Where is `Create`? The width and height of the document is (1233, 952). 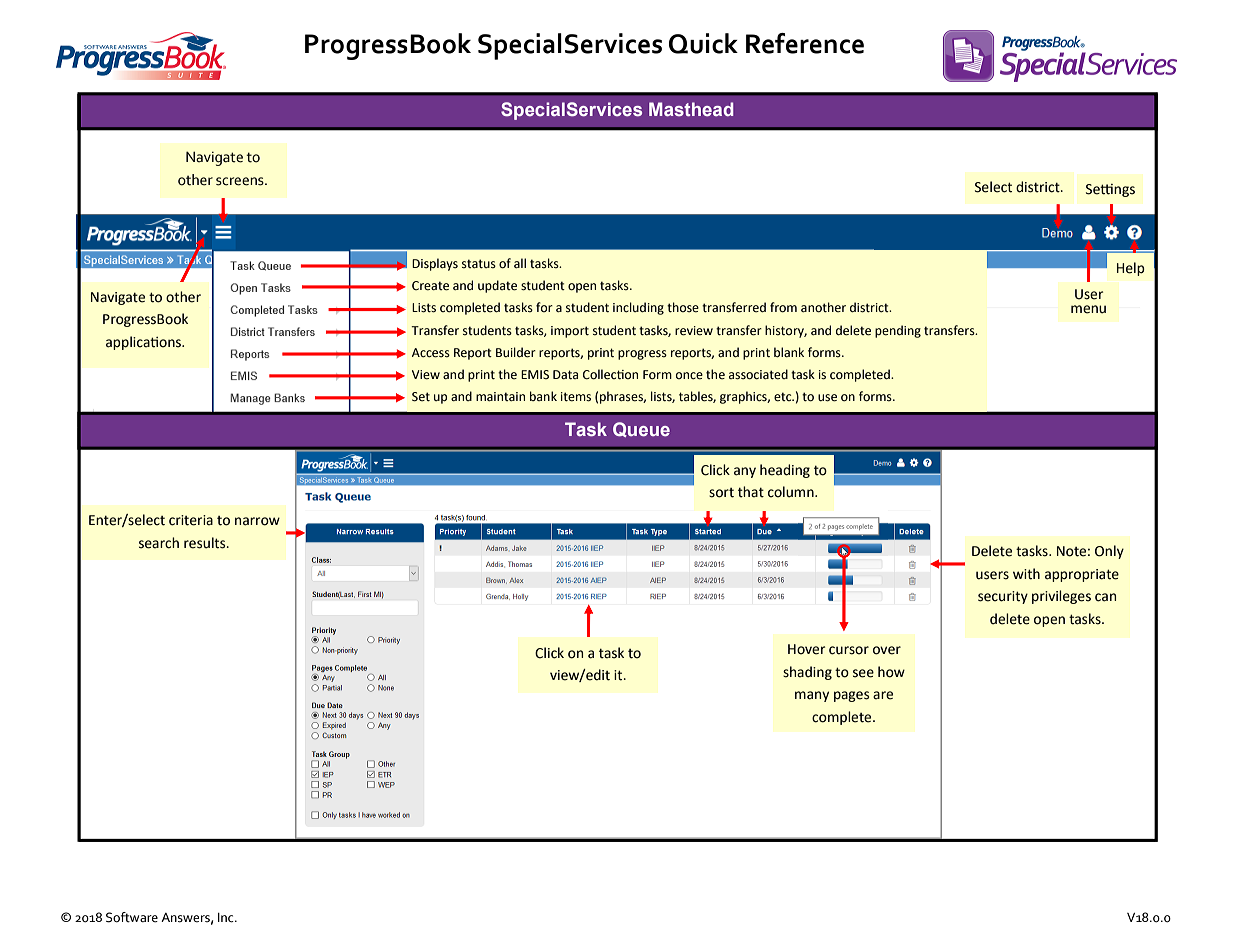
Create is located at coordinates (430, 286).
